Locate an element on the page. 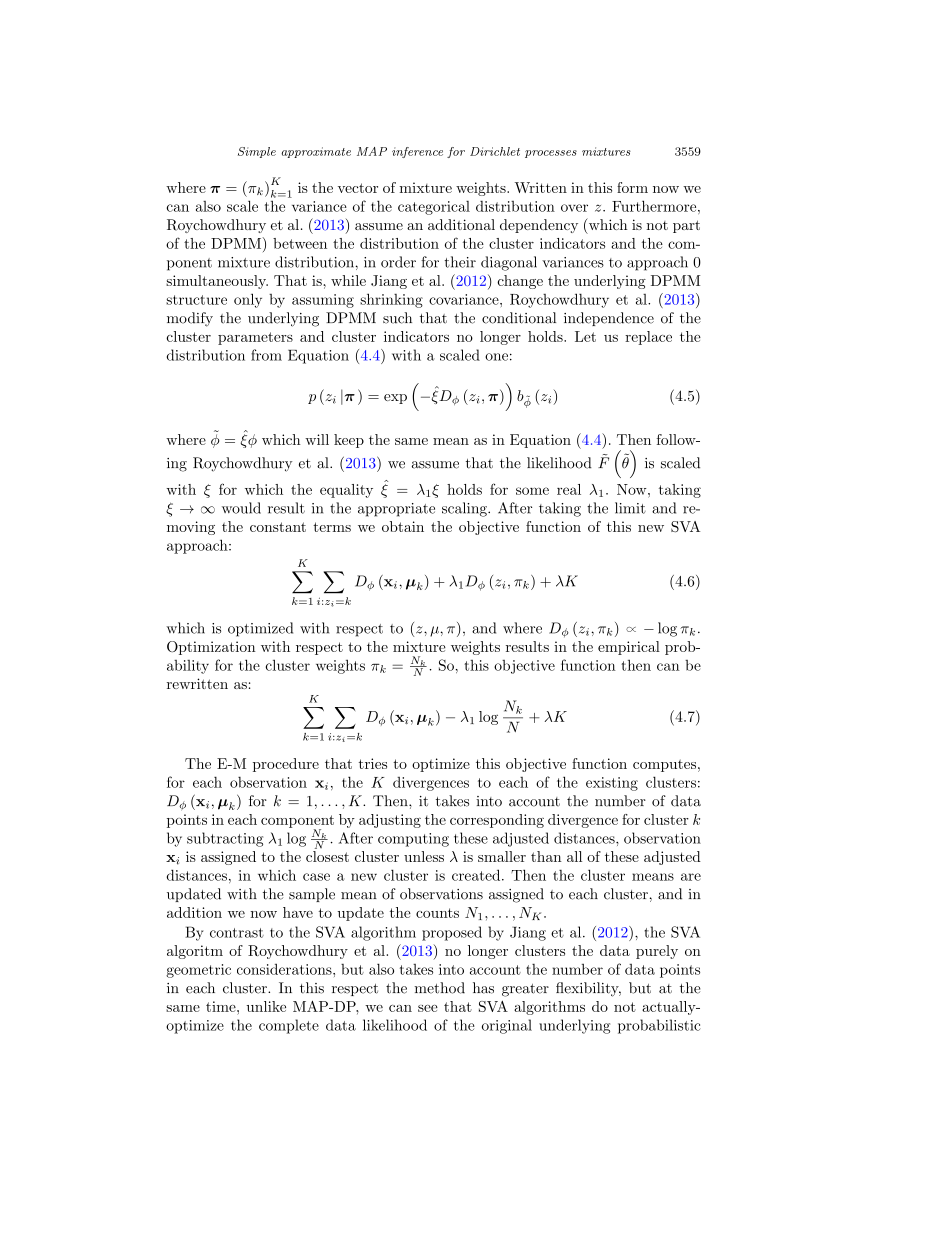 This page has width=952, height=1233. would is located at coordinates (241, 508).
